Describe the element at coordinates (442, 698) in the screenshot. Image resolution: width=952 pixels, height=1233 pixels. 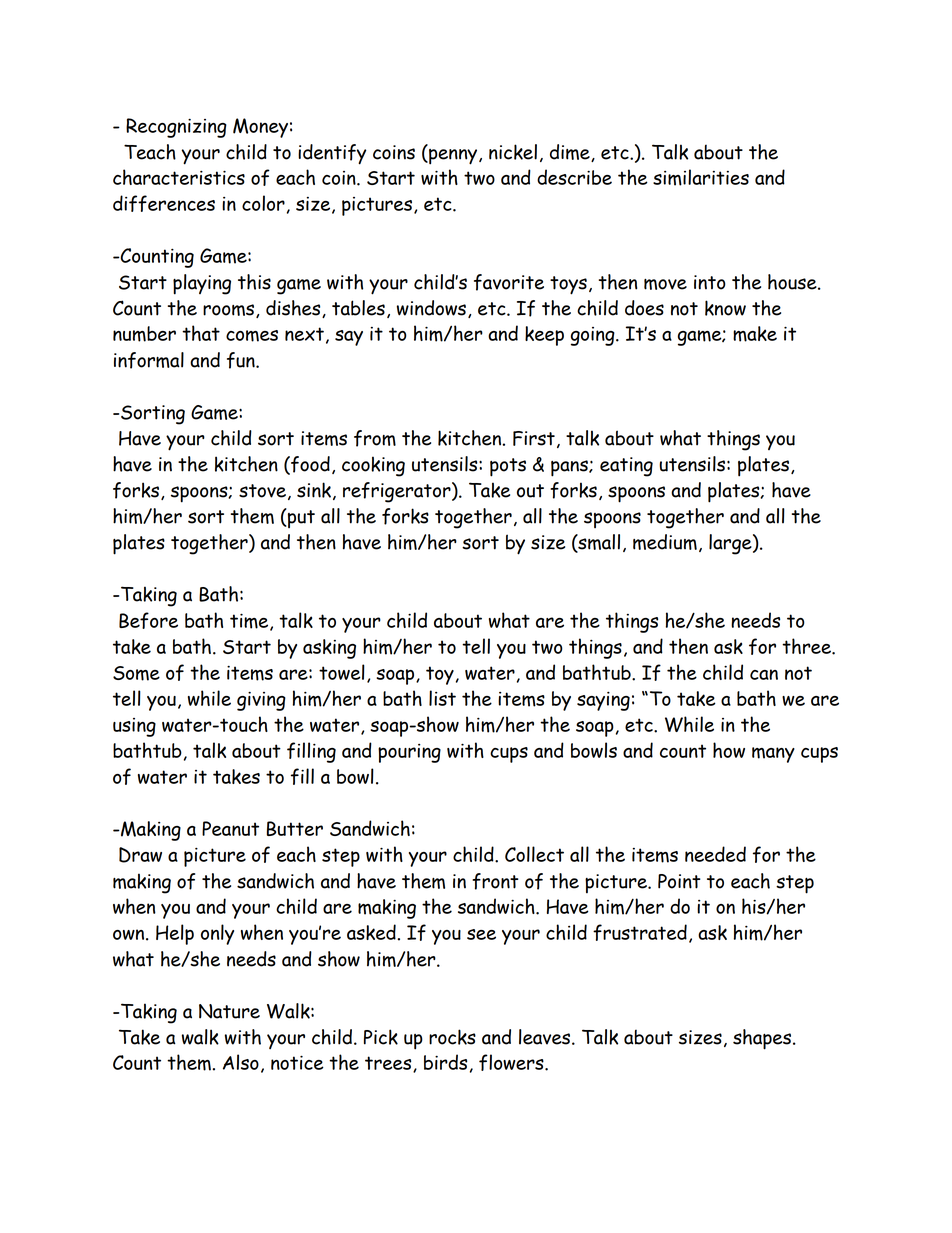
I see `list` at that location.
